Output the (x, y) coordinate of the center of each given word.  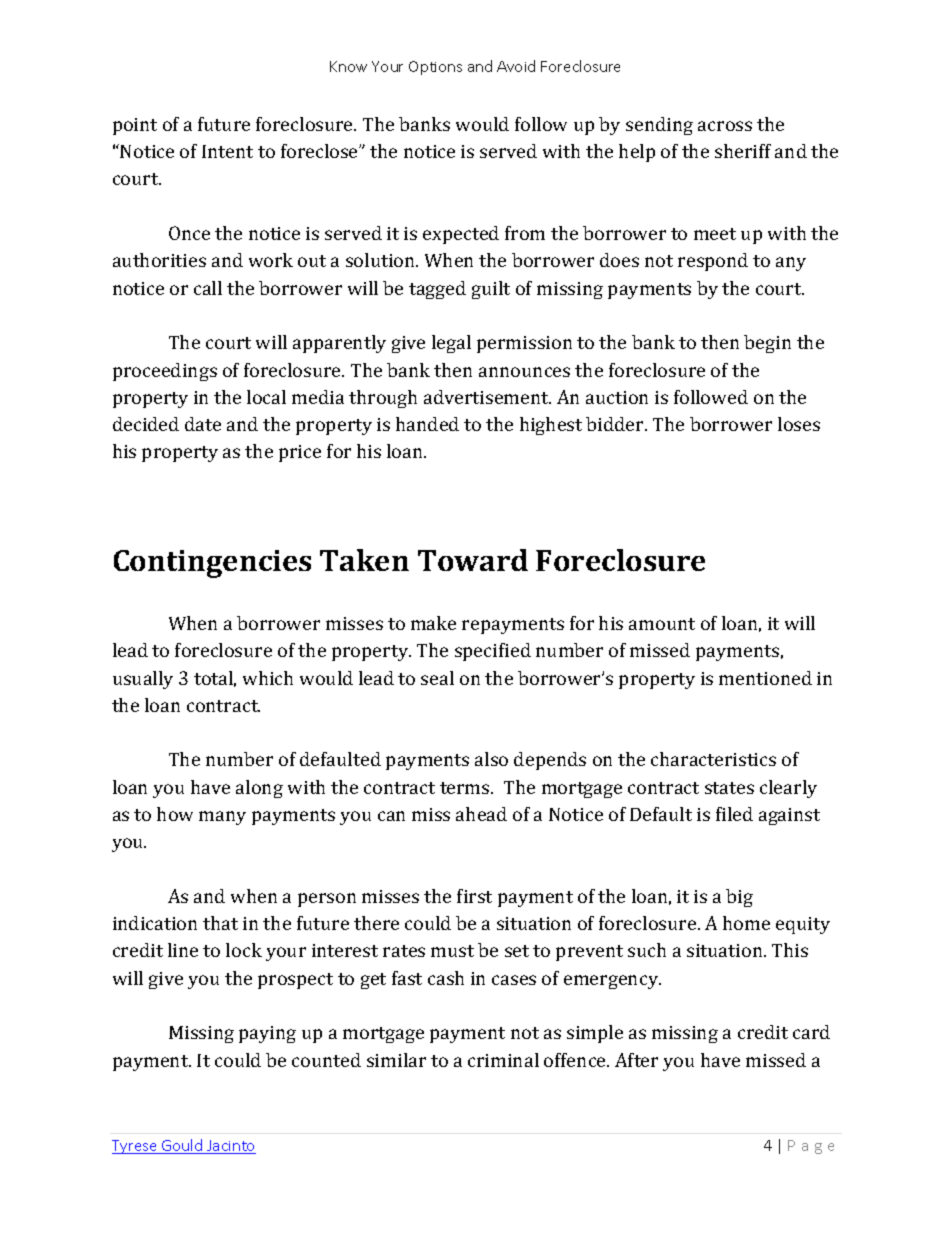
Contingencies (212, 564)
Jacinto (230, 1147)
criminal (503, 1060)
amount (662, 624)
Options (435, 68)
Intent (227, 151)
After (636, 1060)
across (725, 126)
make (433, 623)
